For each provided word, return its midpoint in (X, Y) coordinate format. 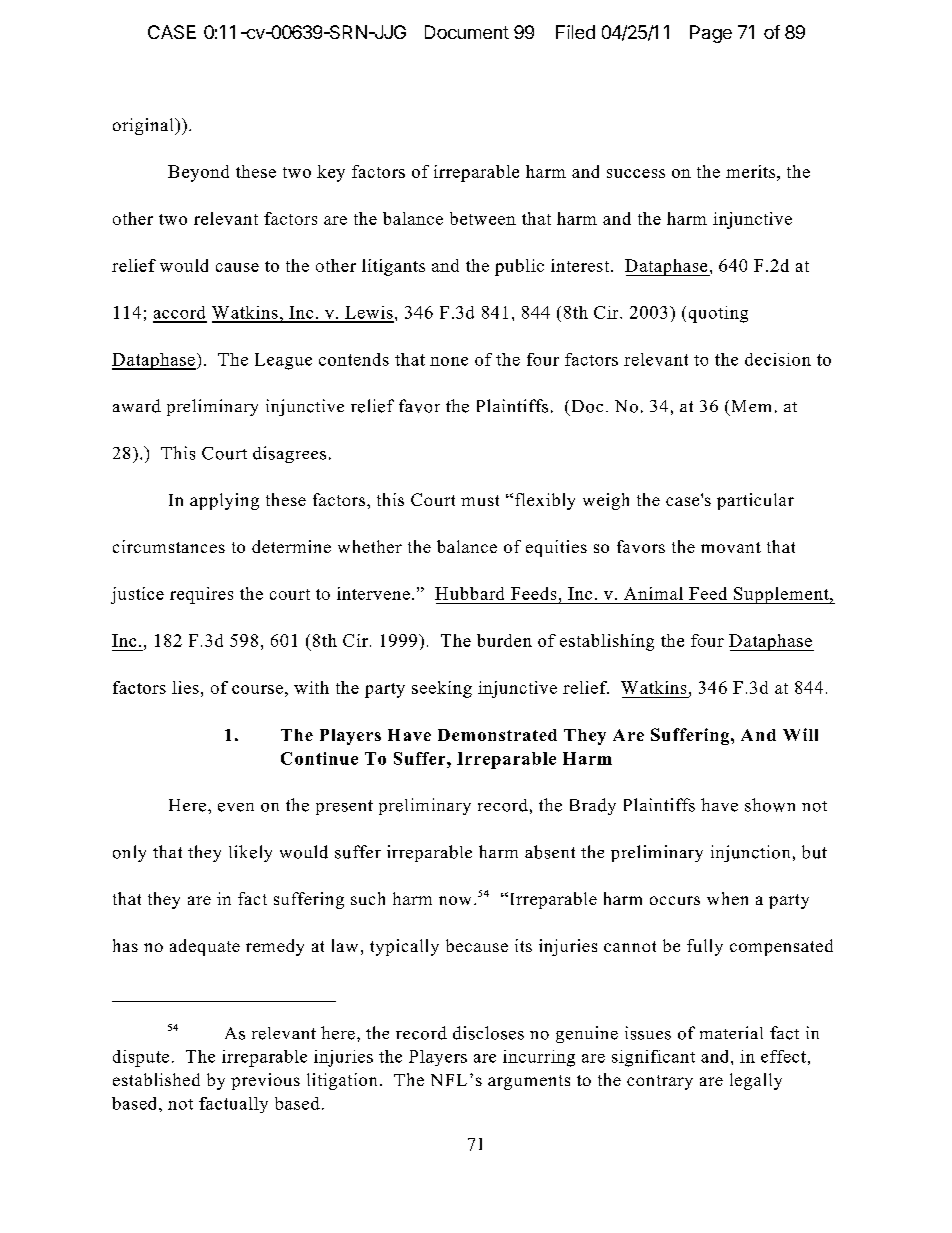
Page (711, 34)
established (156, 1079)
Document (467, 32)
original (144, 126)
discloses (488, 1033)
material (731, 1032)
